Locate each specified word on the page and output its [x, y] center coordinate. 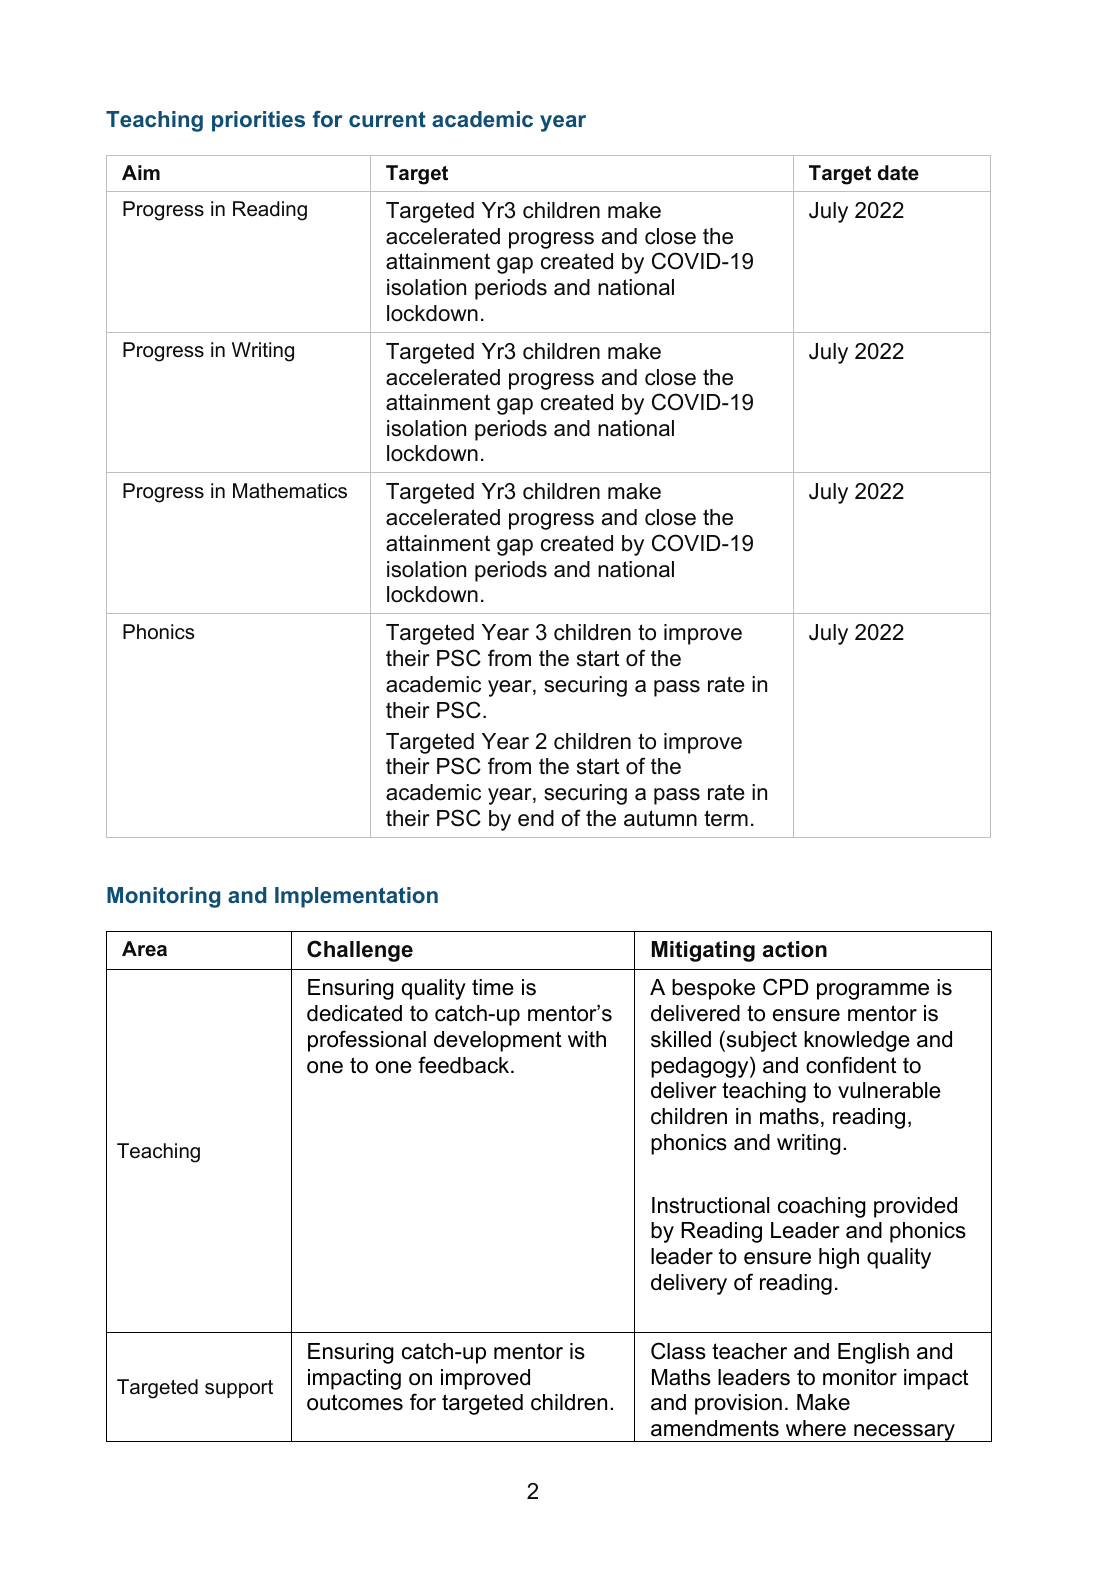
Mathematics [290, 491]
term [726, 818]
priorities [258, 121]
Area [144, 949]
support [239, 1389]
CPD [785, 987]
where [816, 1428]
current [387, 119]
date [898, 173]
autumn [660, 818]
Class [678, 1351]
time [493, 987]
